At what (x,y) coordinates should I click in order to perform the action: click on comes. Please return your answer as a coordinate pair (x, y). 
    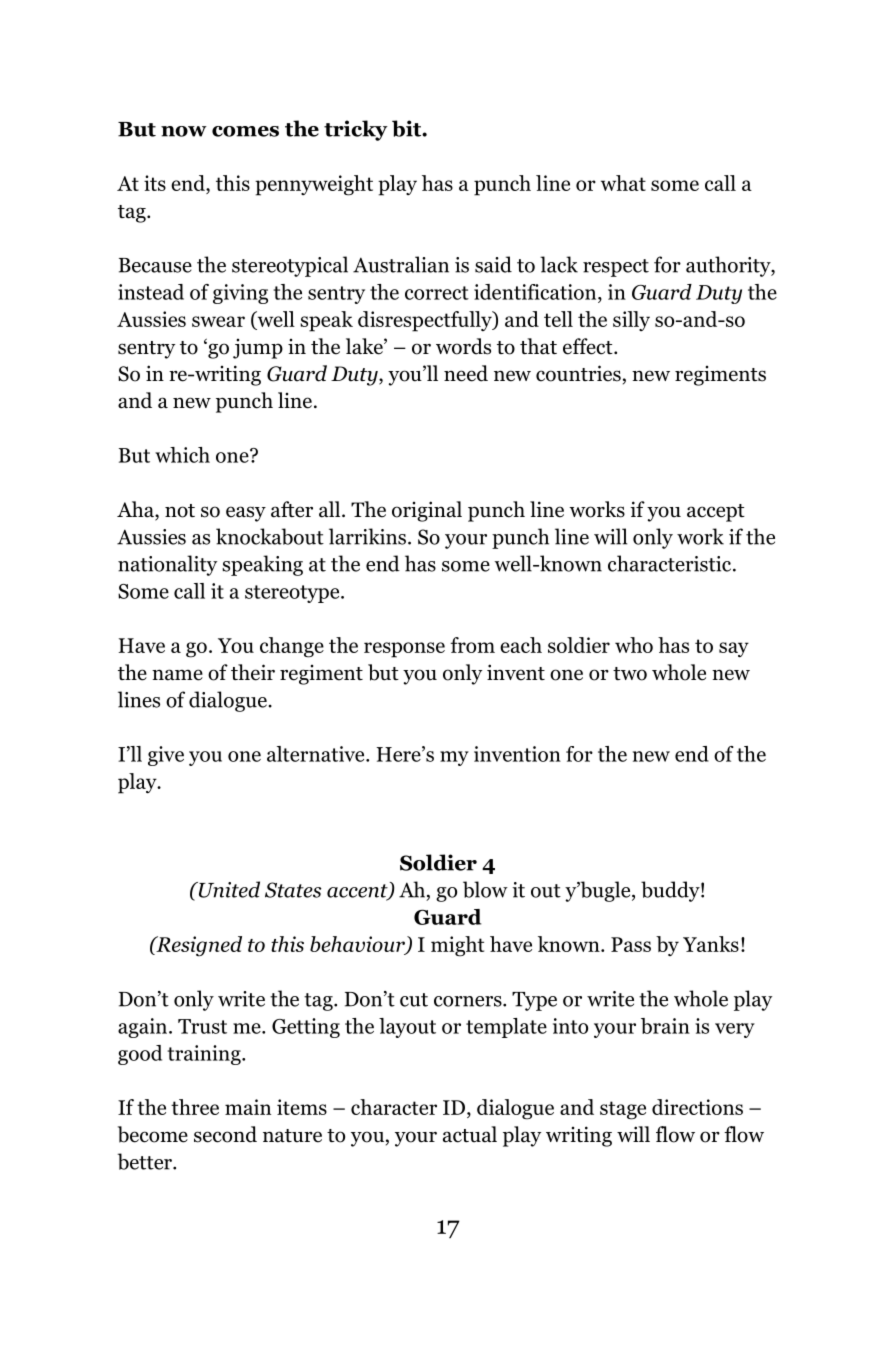
    Looking at the image, I should click on (245, 131).
